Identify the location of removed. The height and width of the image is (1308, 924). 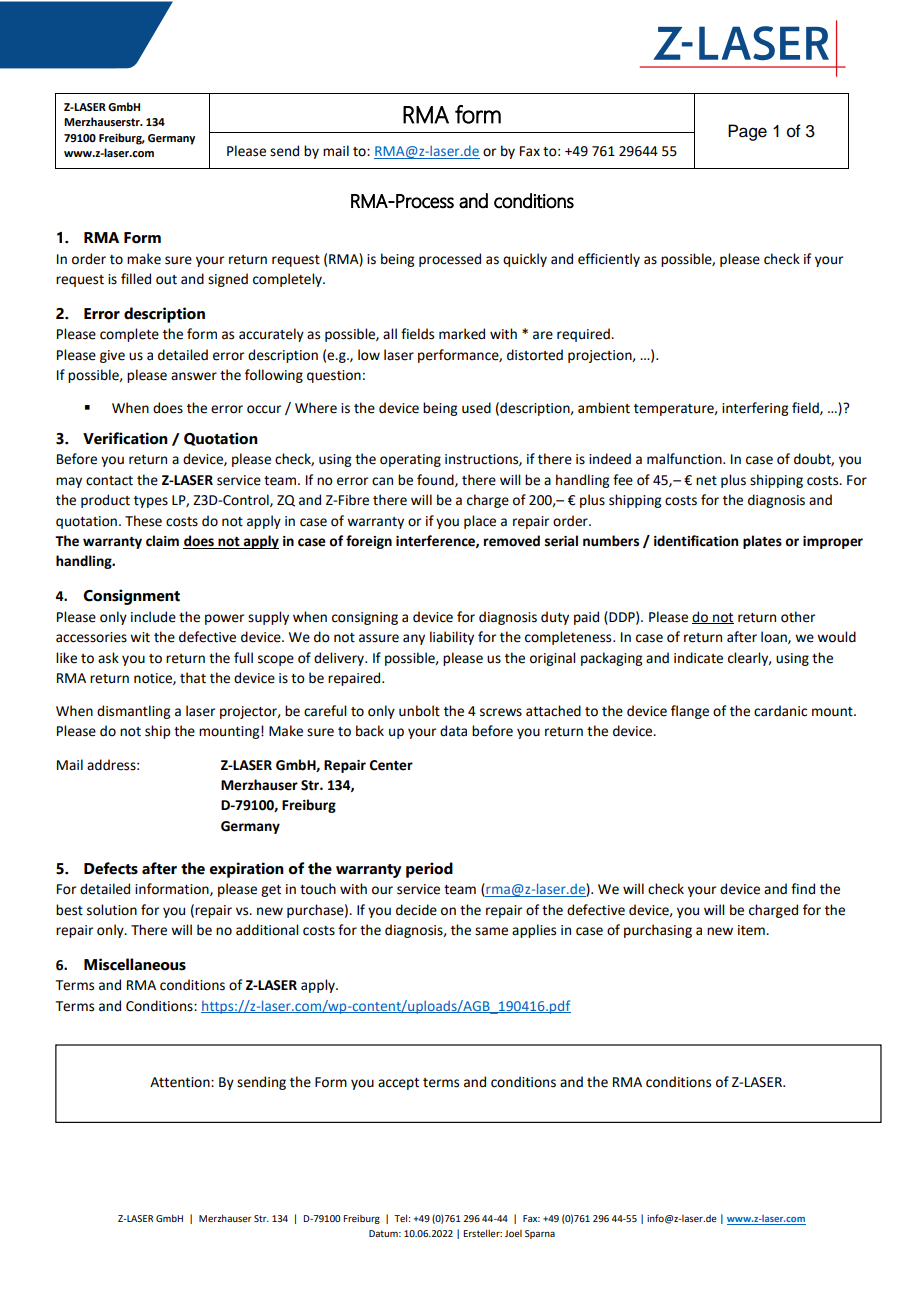
(512, 541).
